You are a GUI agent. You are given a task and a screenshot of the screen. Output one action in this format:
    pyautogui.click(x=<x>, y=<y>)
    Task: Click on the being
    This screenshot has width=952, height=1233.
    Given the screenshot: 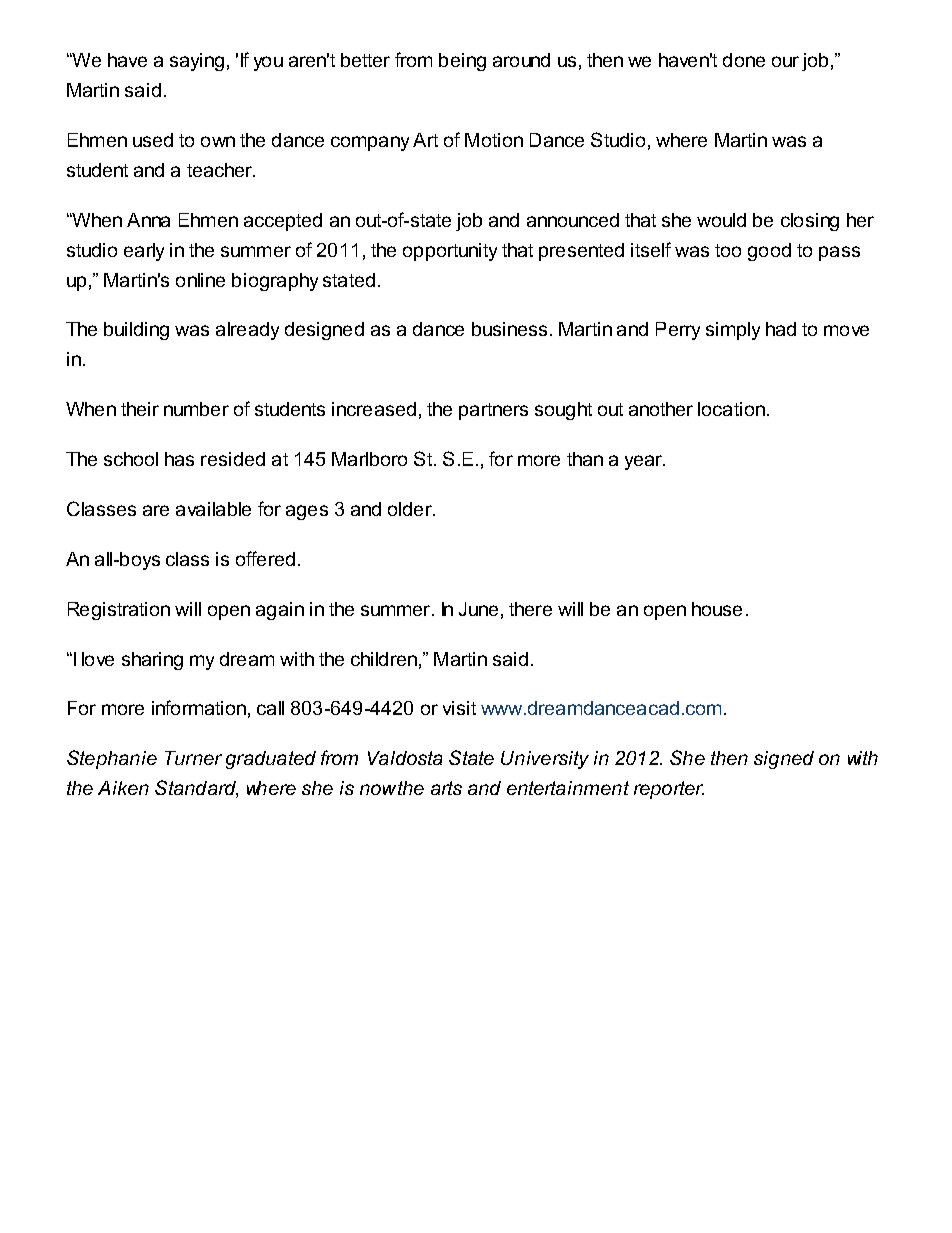 What is the action you would take?
    pyautogui.click(x=462, y=62)
